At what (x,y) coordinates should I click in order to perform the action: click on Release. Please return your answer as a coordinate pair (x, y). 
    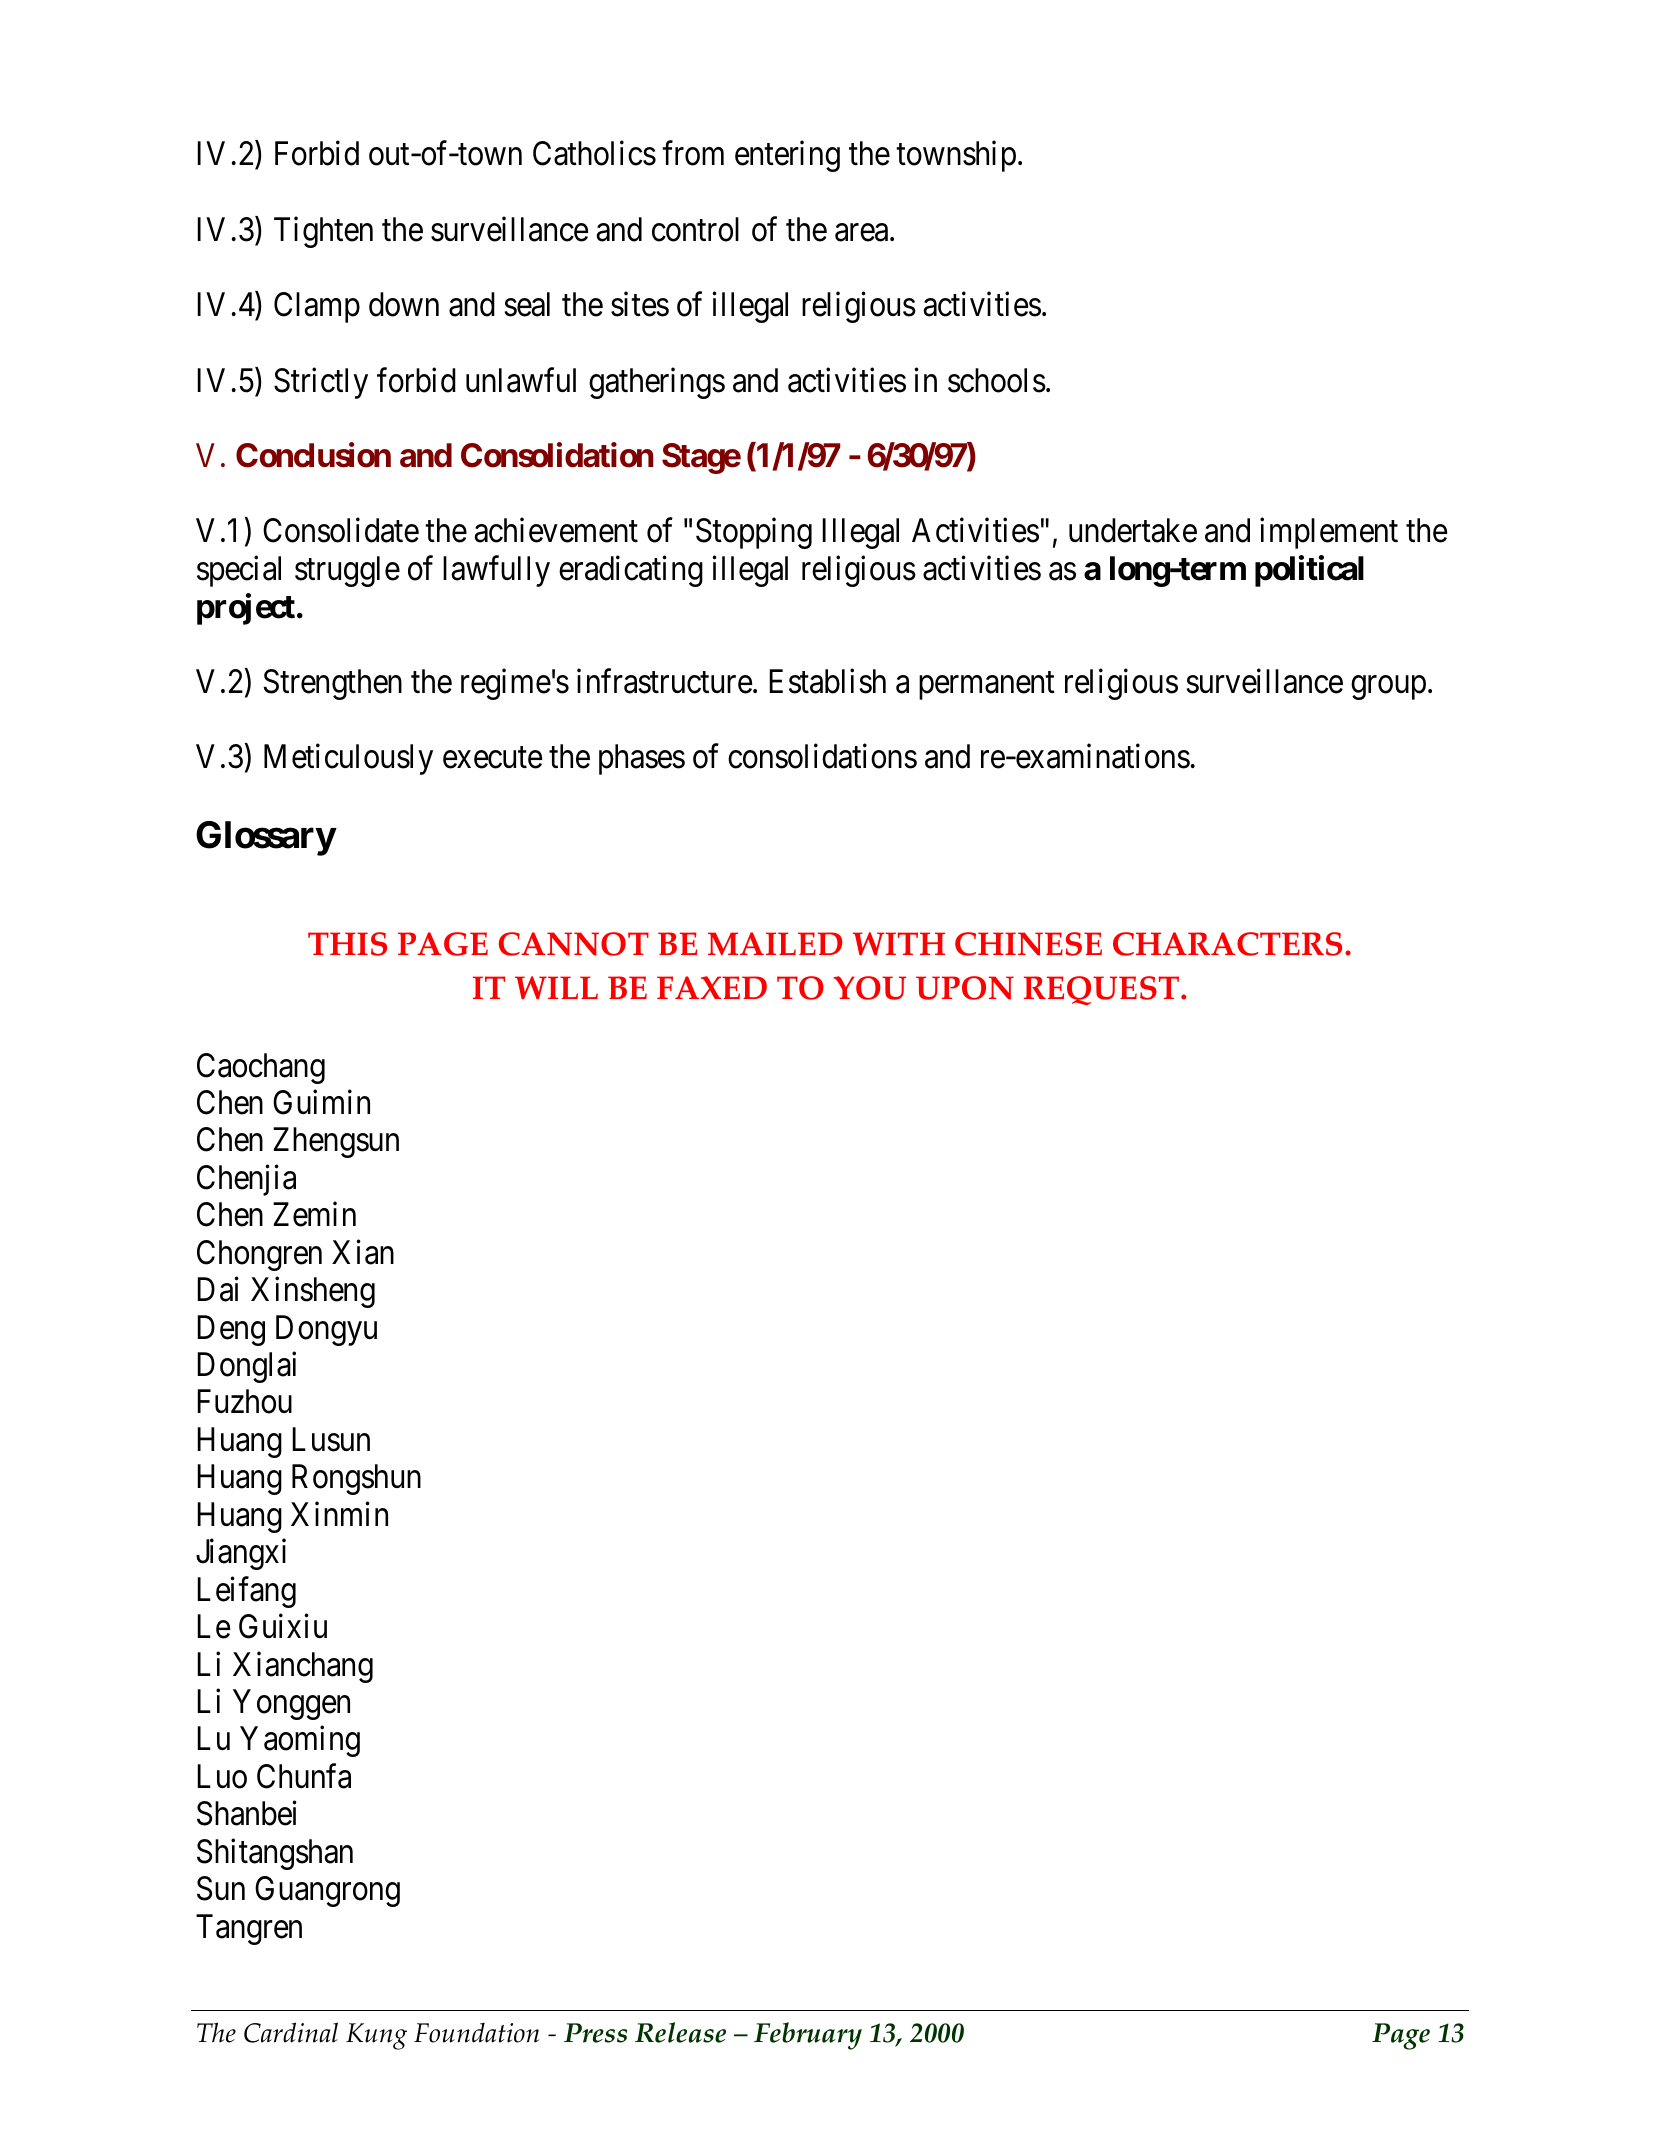
    Looking at the image, I should click on (680, 2032).
